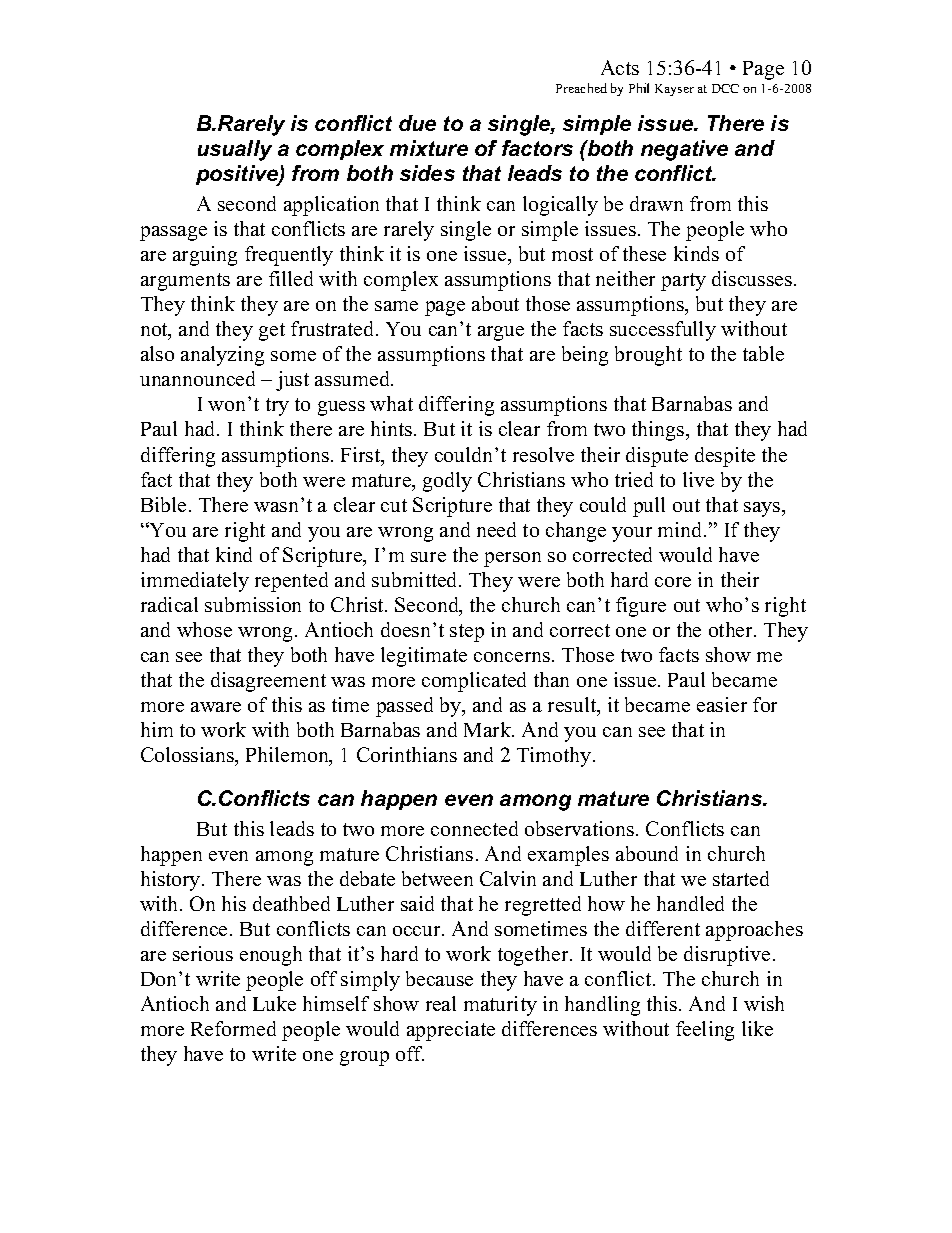 This screenshot has height=1233, width=952. Describe the element at coordinates (501, 333) in the screenshot. I see `argue` at that location.
